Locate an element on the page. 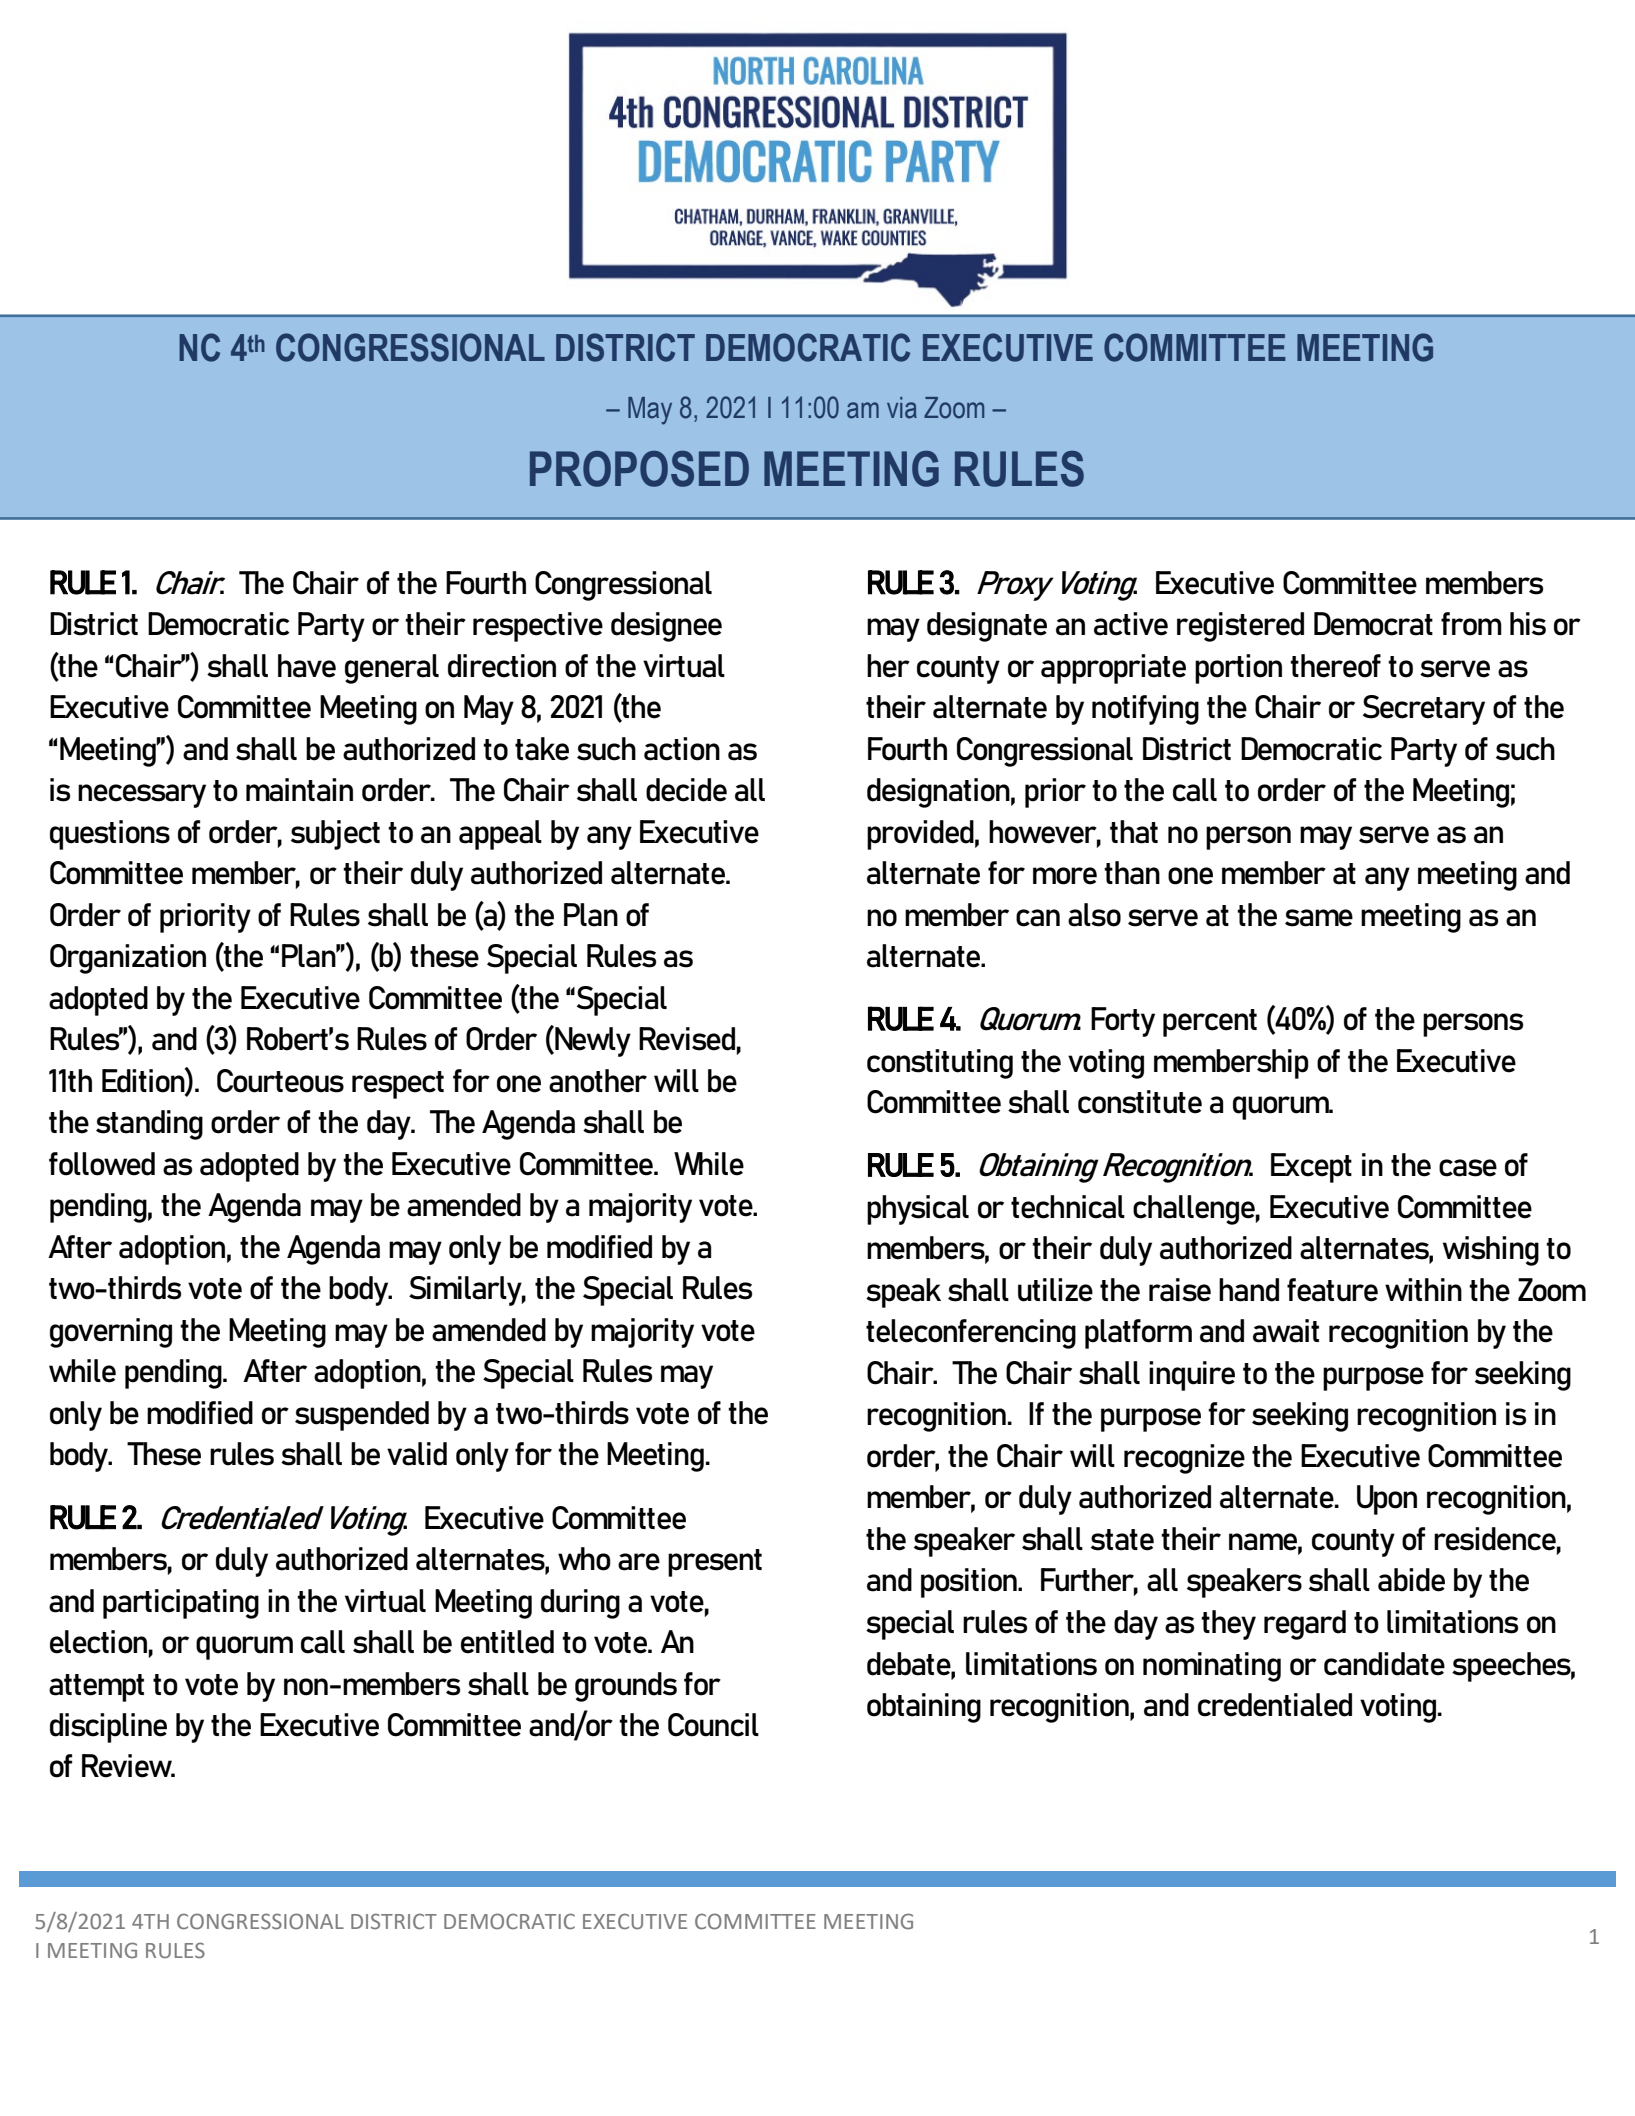  discipline is located at coordinates (108, 1728).
